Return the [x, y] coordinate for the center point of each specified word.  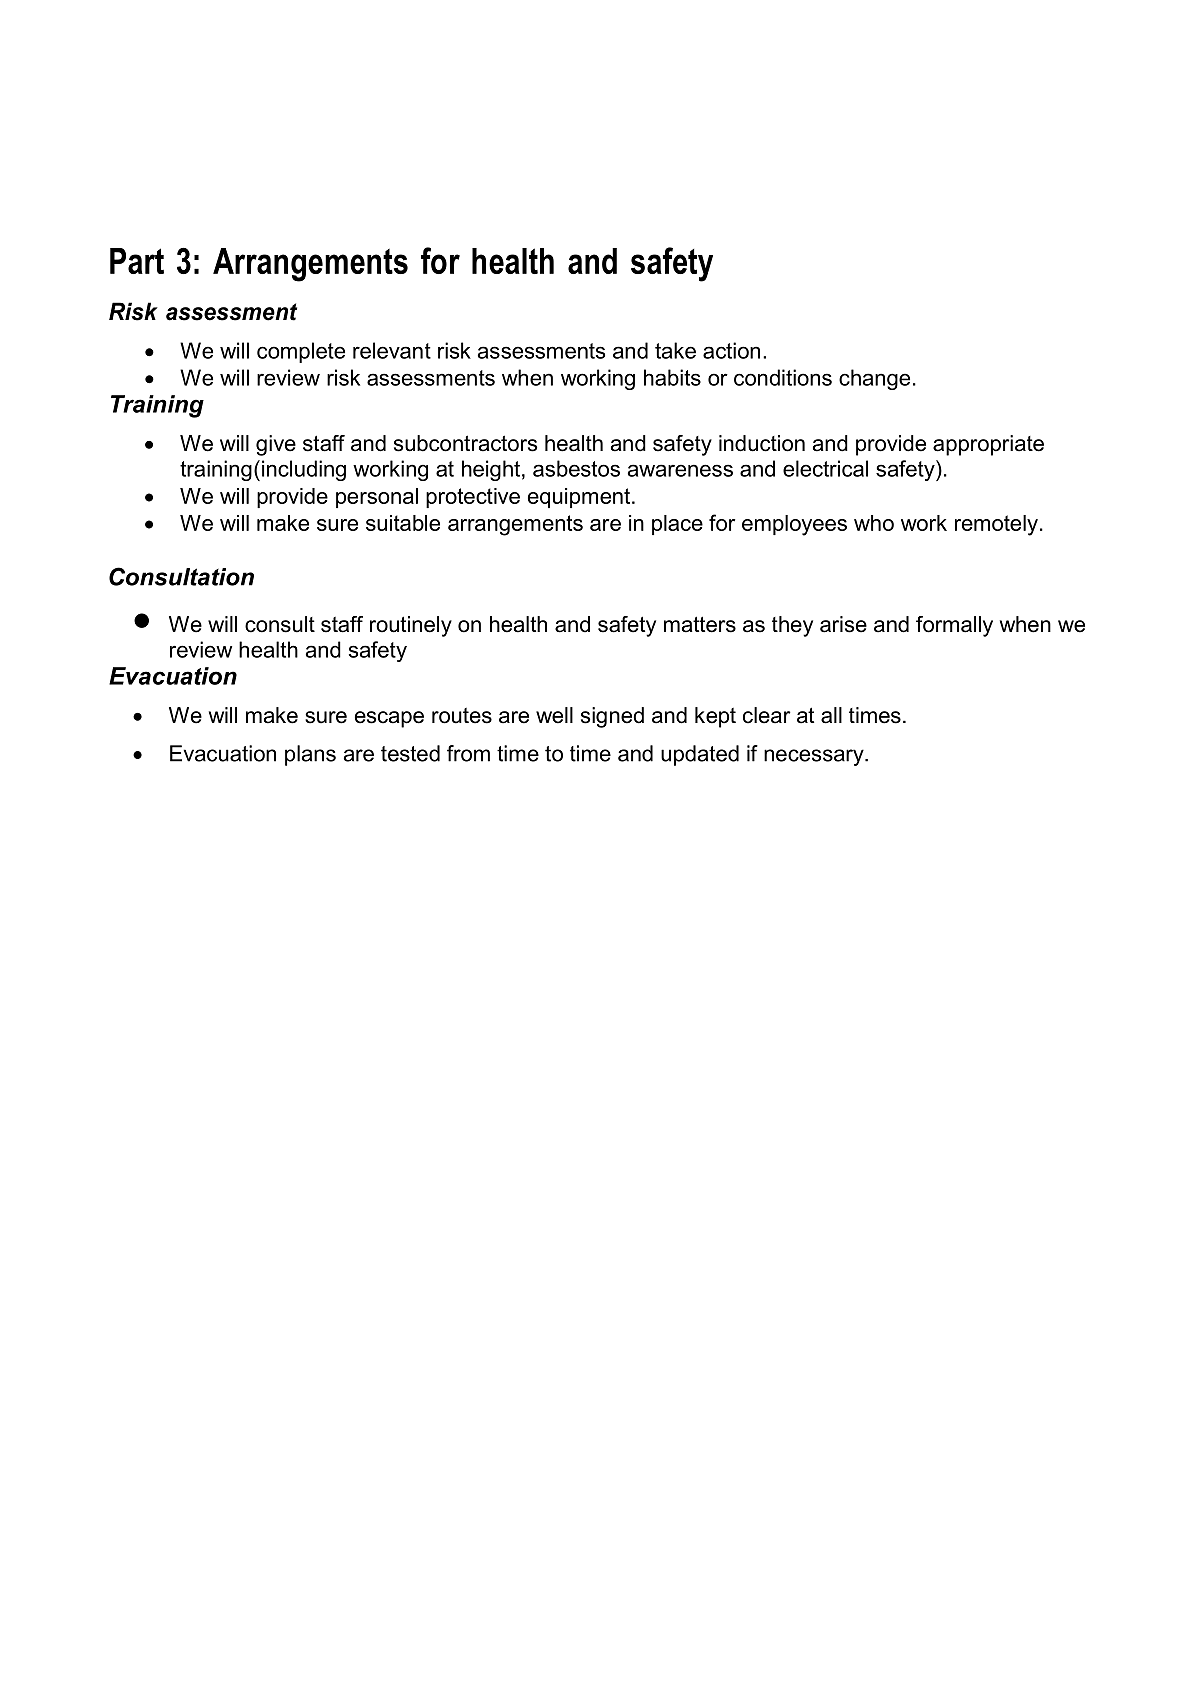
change [874, 379]
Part [137, 261]
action [731, 350]
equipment [579, 498]
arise [843, 624]
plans [310, 755]
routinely [411, 626]
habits [672, 377]
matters [700, 624]
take [675, 350]
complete [301, 352]
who [874, 523]
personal [377, 498]
